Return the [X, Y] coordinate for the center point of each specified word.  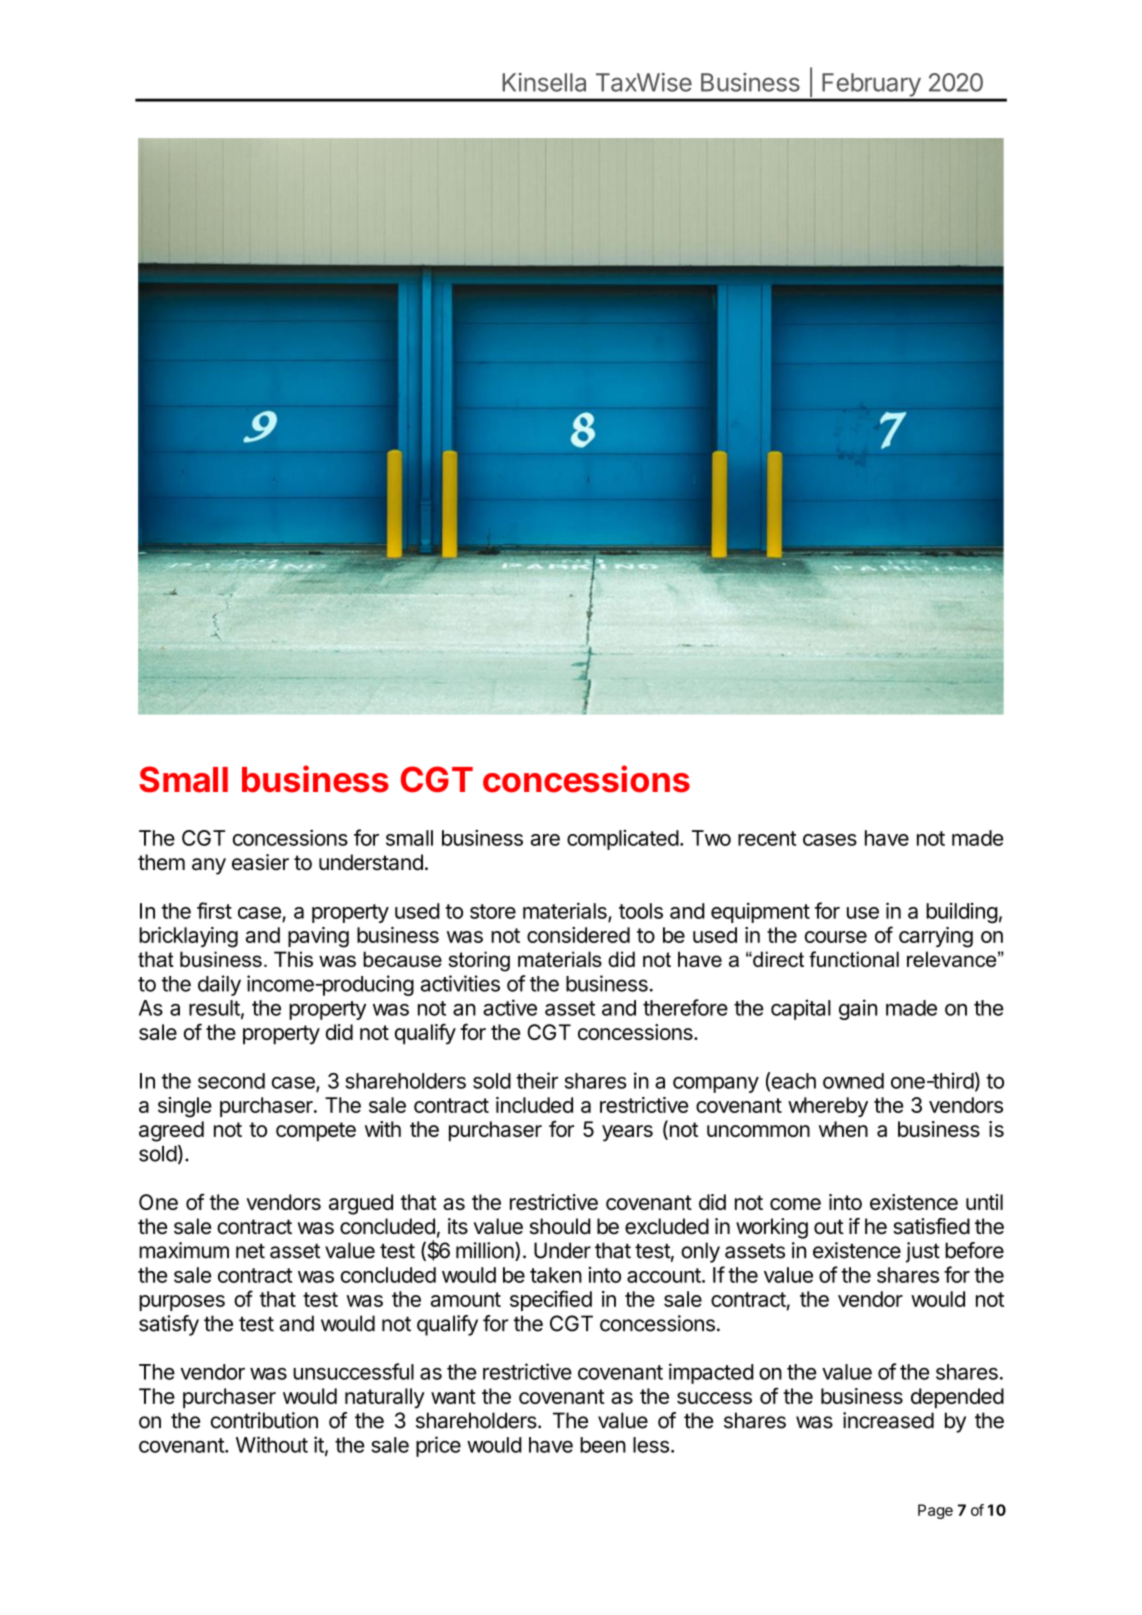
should [560, 1226]
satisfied [931, 1226]
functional [854, 959]
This [293, 959]
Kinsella [544, 82]
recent [767, 838]
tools [641, 911]
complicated [623, 840]
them [161, 862]
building [962, 913]
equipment [760, 912]
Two [711, 838]
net [250, 1251]
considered [578, 935]
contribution [264, 1420]
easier [260, 862]
